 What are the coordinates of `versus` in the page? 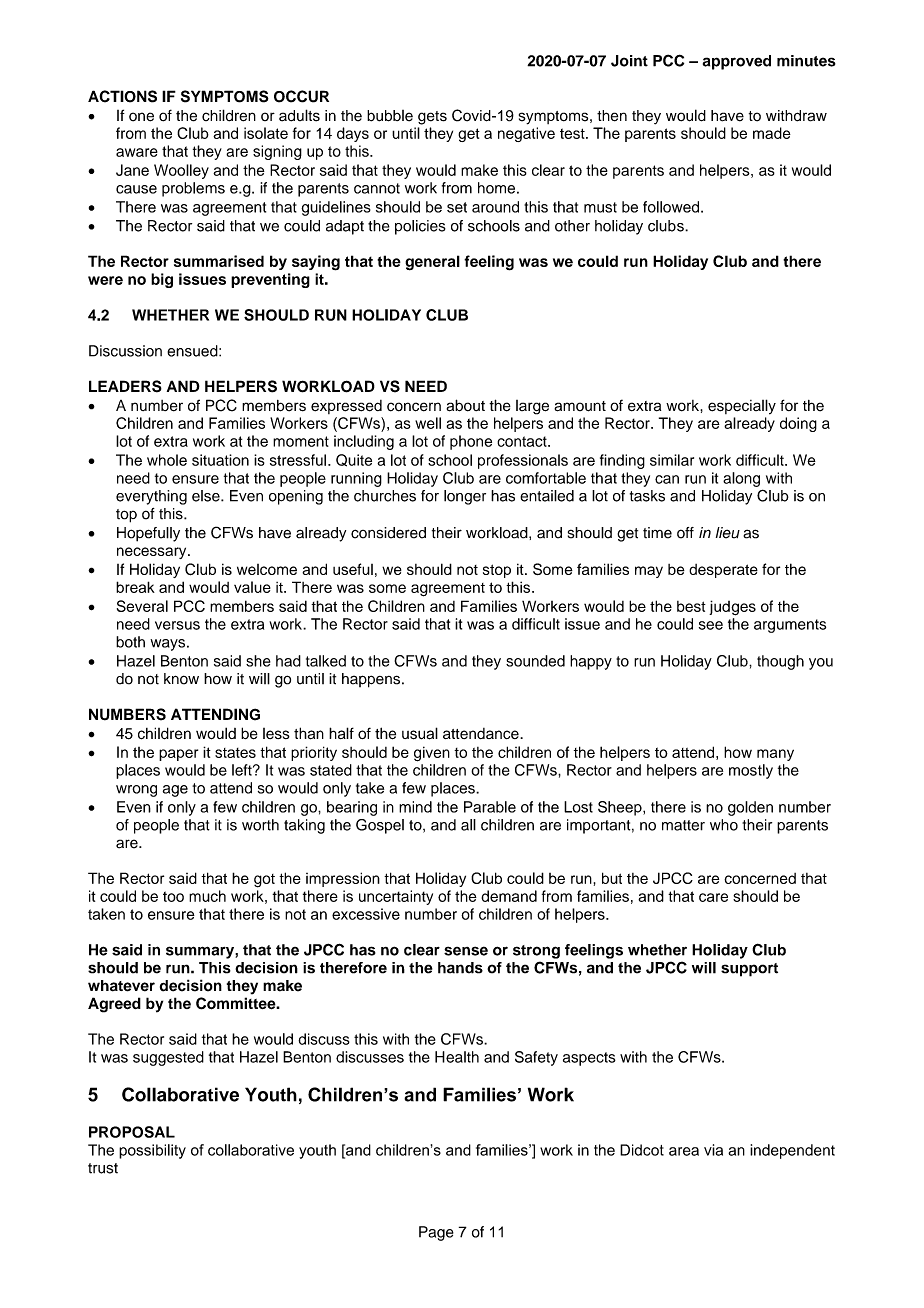 It's located at (177, 625).
